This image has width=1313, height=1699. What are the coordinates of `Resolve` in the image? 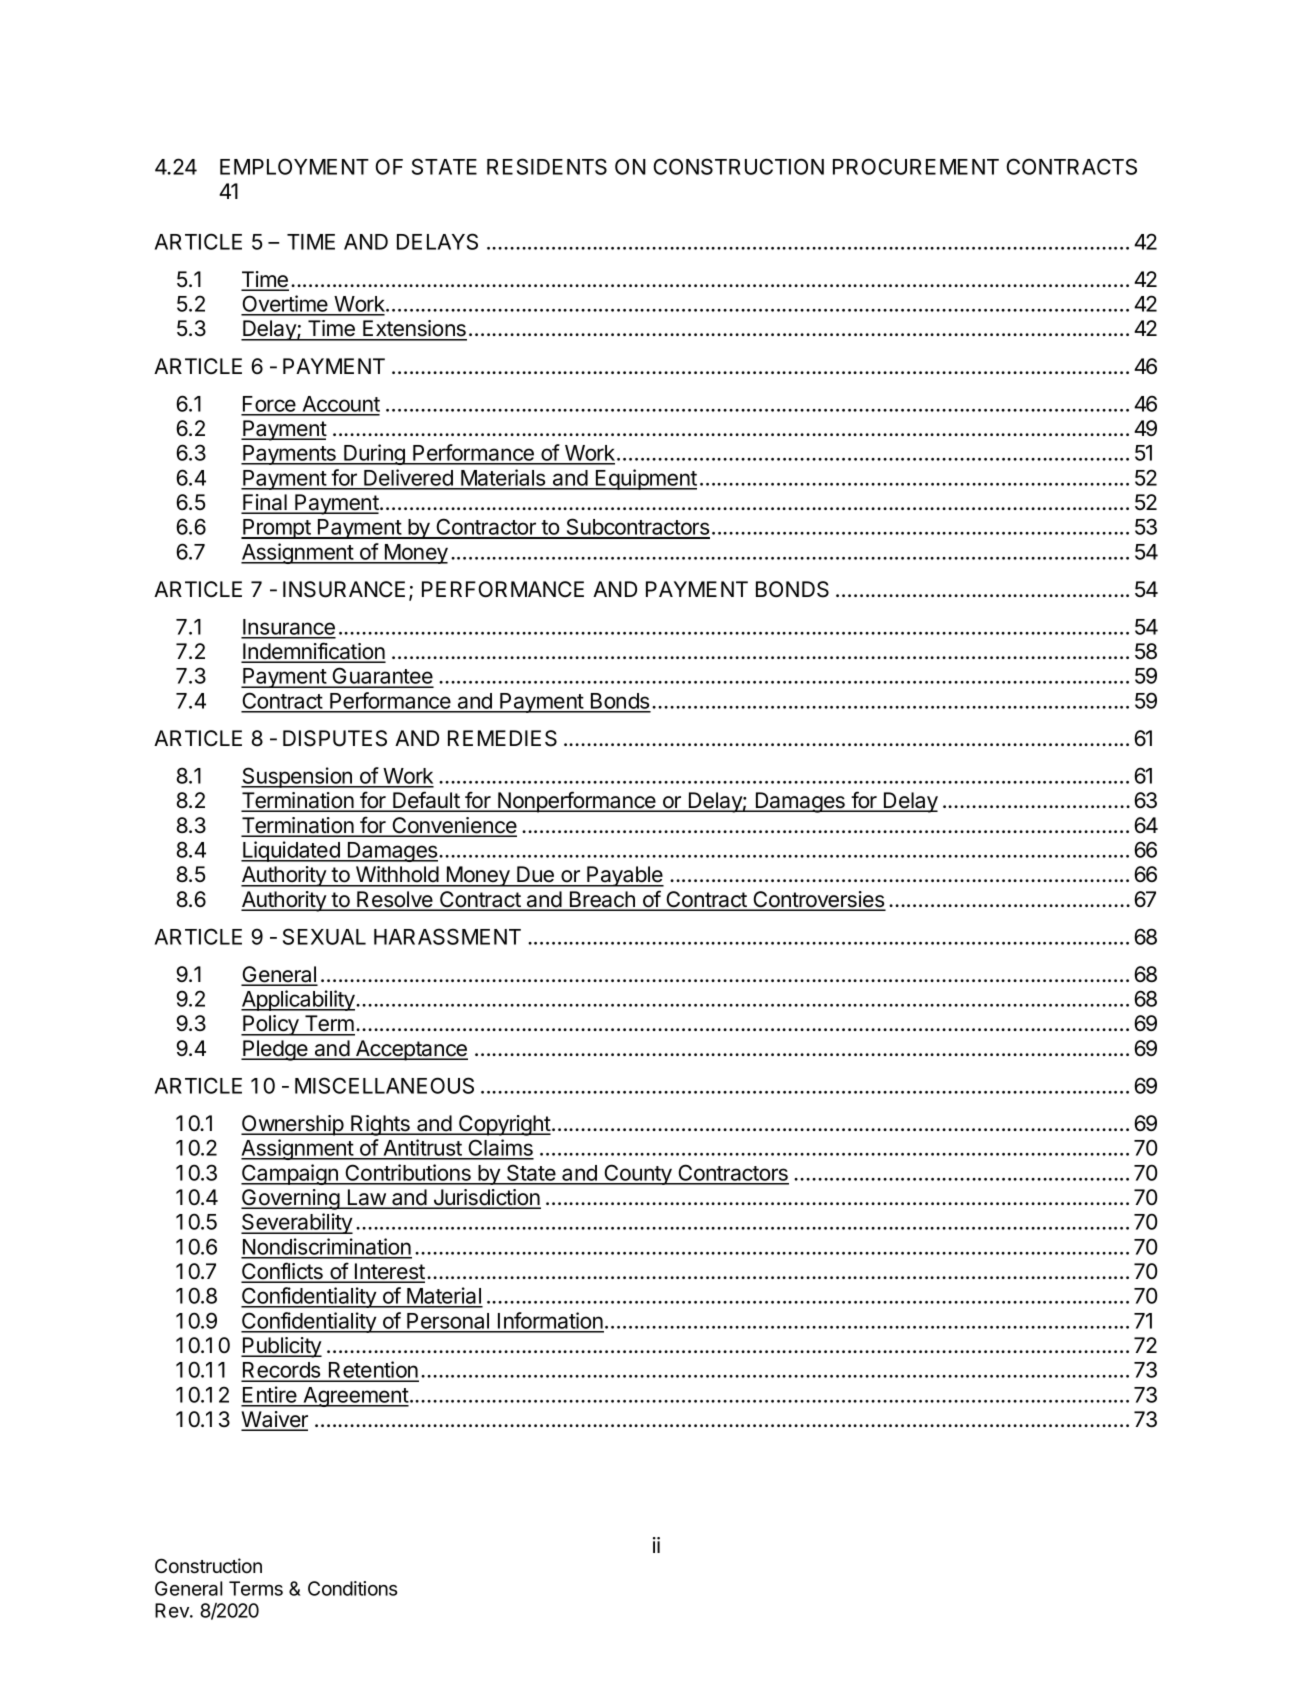 It's located at (395, 900).
